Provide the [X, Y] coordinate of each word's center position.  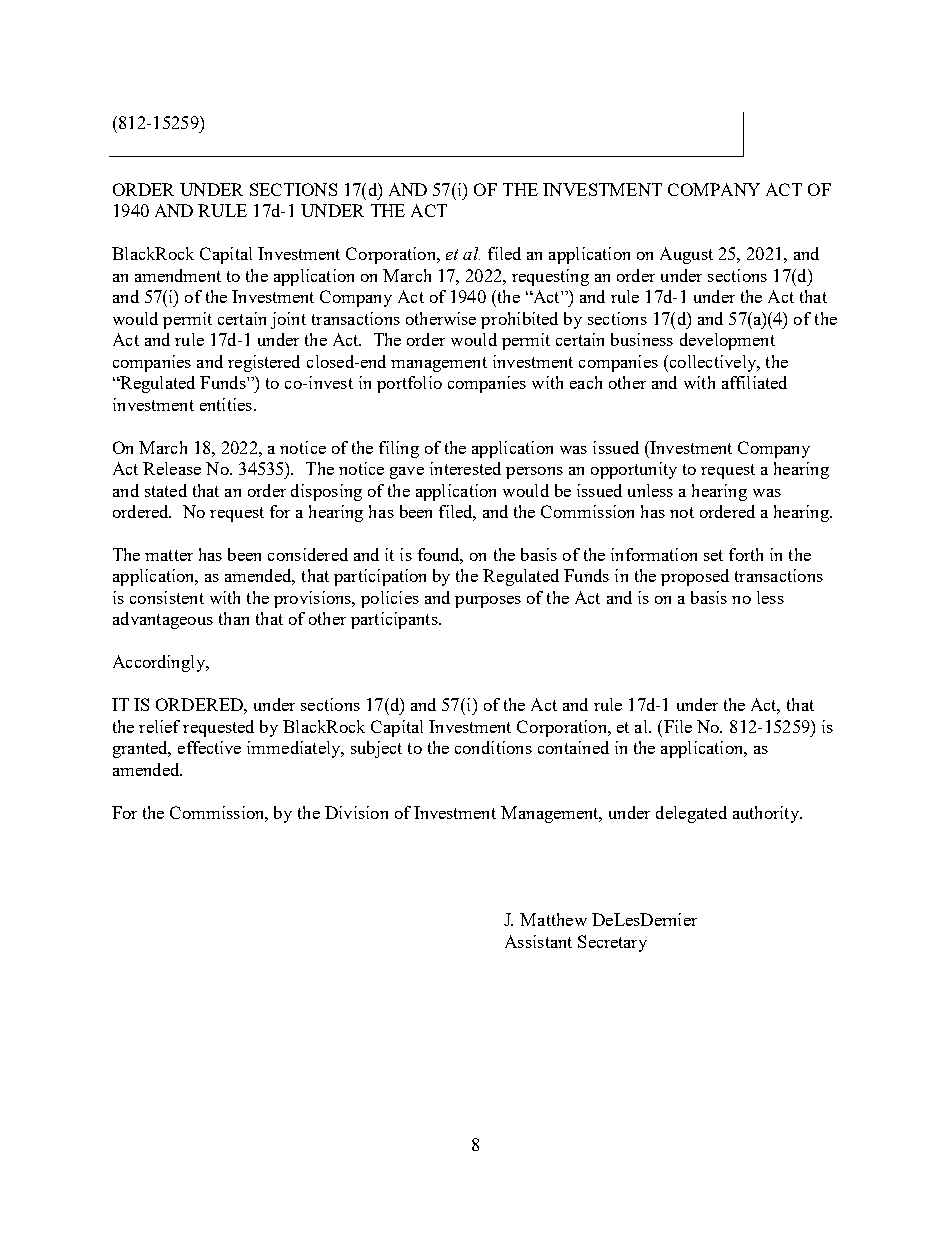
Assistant [538, 941]
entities [226, 404]
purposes [488, 602]
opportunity [634, 470]
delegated [691, 814]
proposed [695, 577]
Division [356, 812]
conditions [493, 747]
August [686, 255]
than [234, 618]
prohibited [519, 320]
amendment [178, 275]
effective [209, 747]
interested [465, 468]
